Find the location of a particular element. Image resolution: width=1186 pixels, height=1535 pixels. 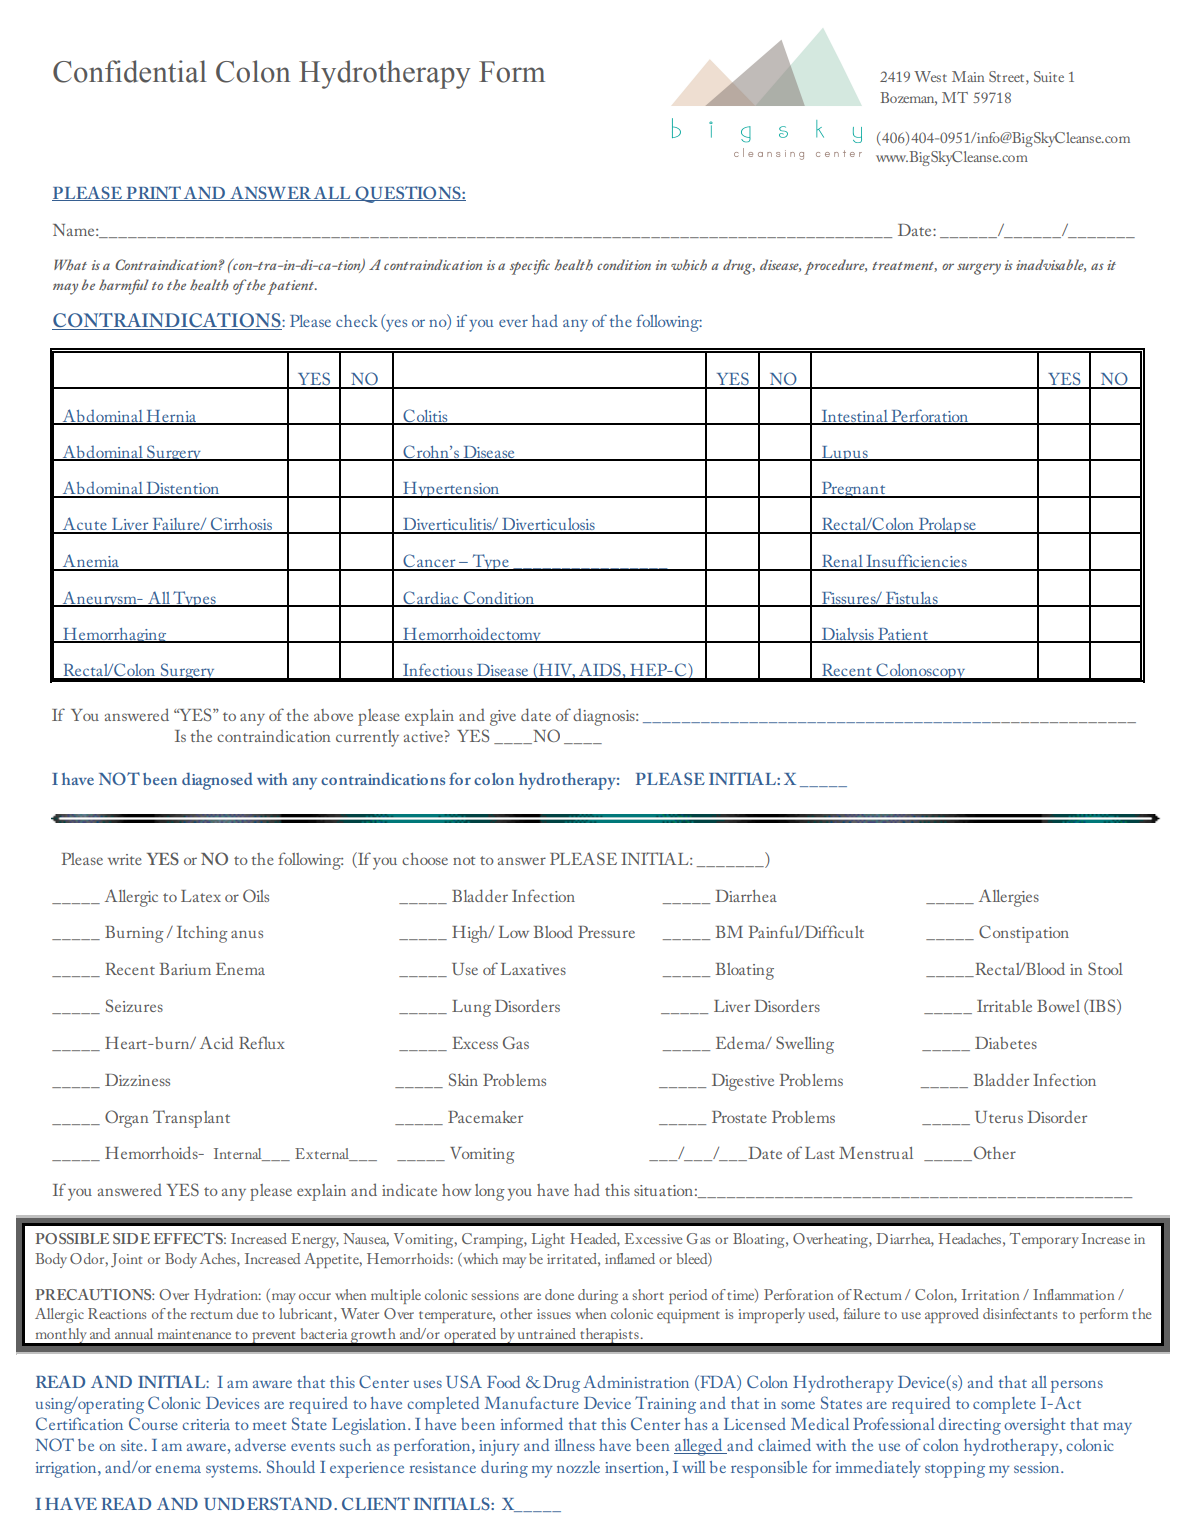

Irritable is located at coordinates (1004, 1006).
